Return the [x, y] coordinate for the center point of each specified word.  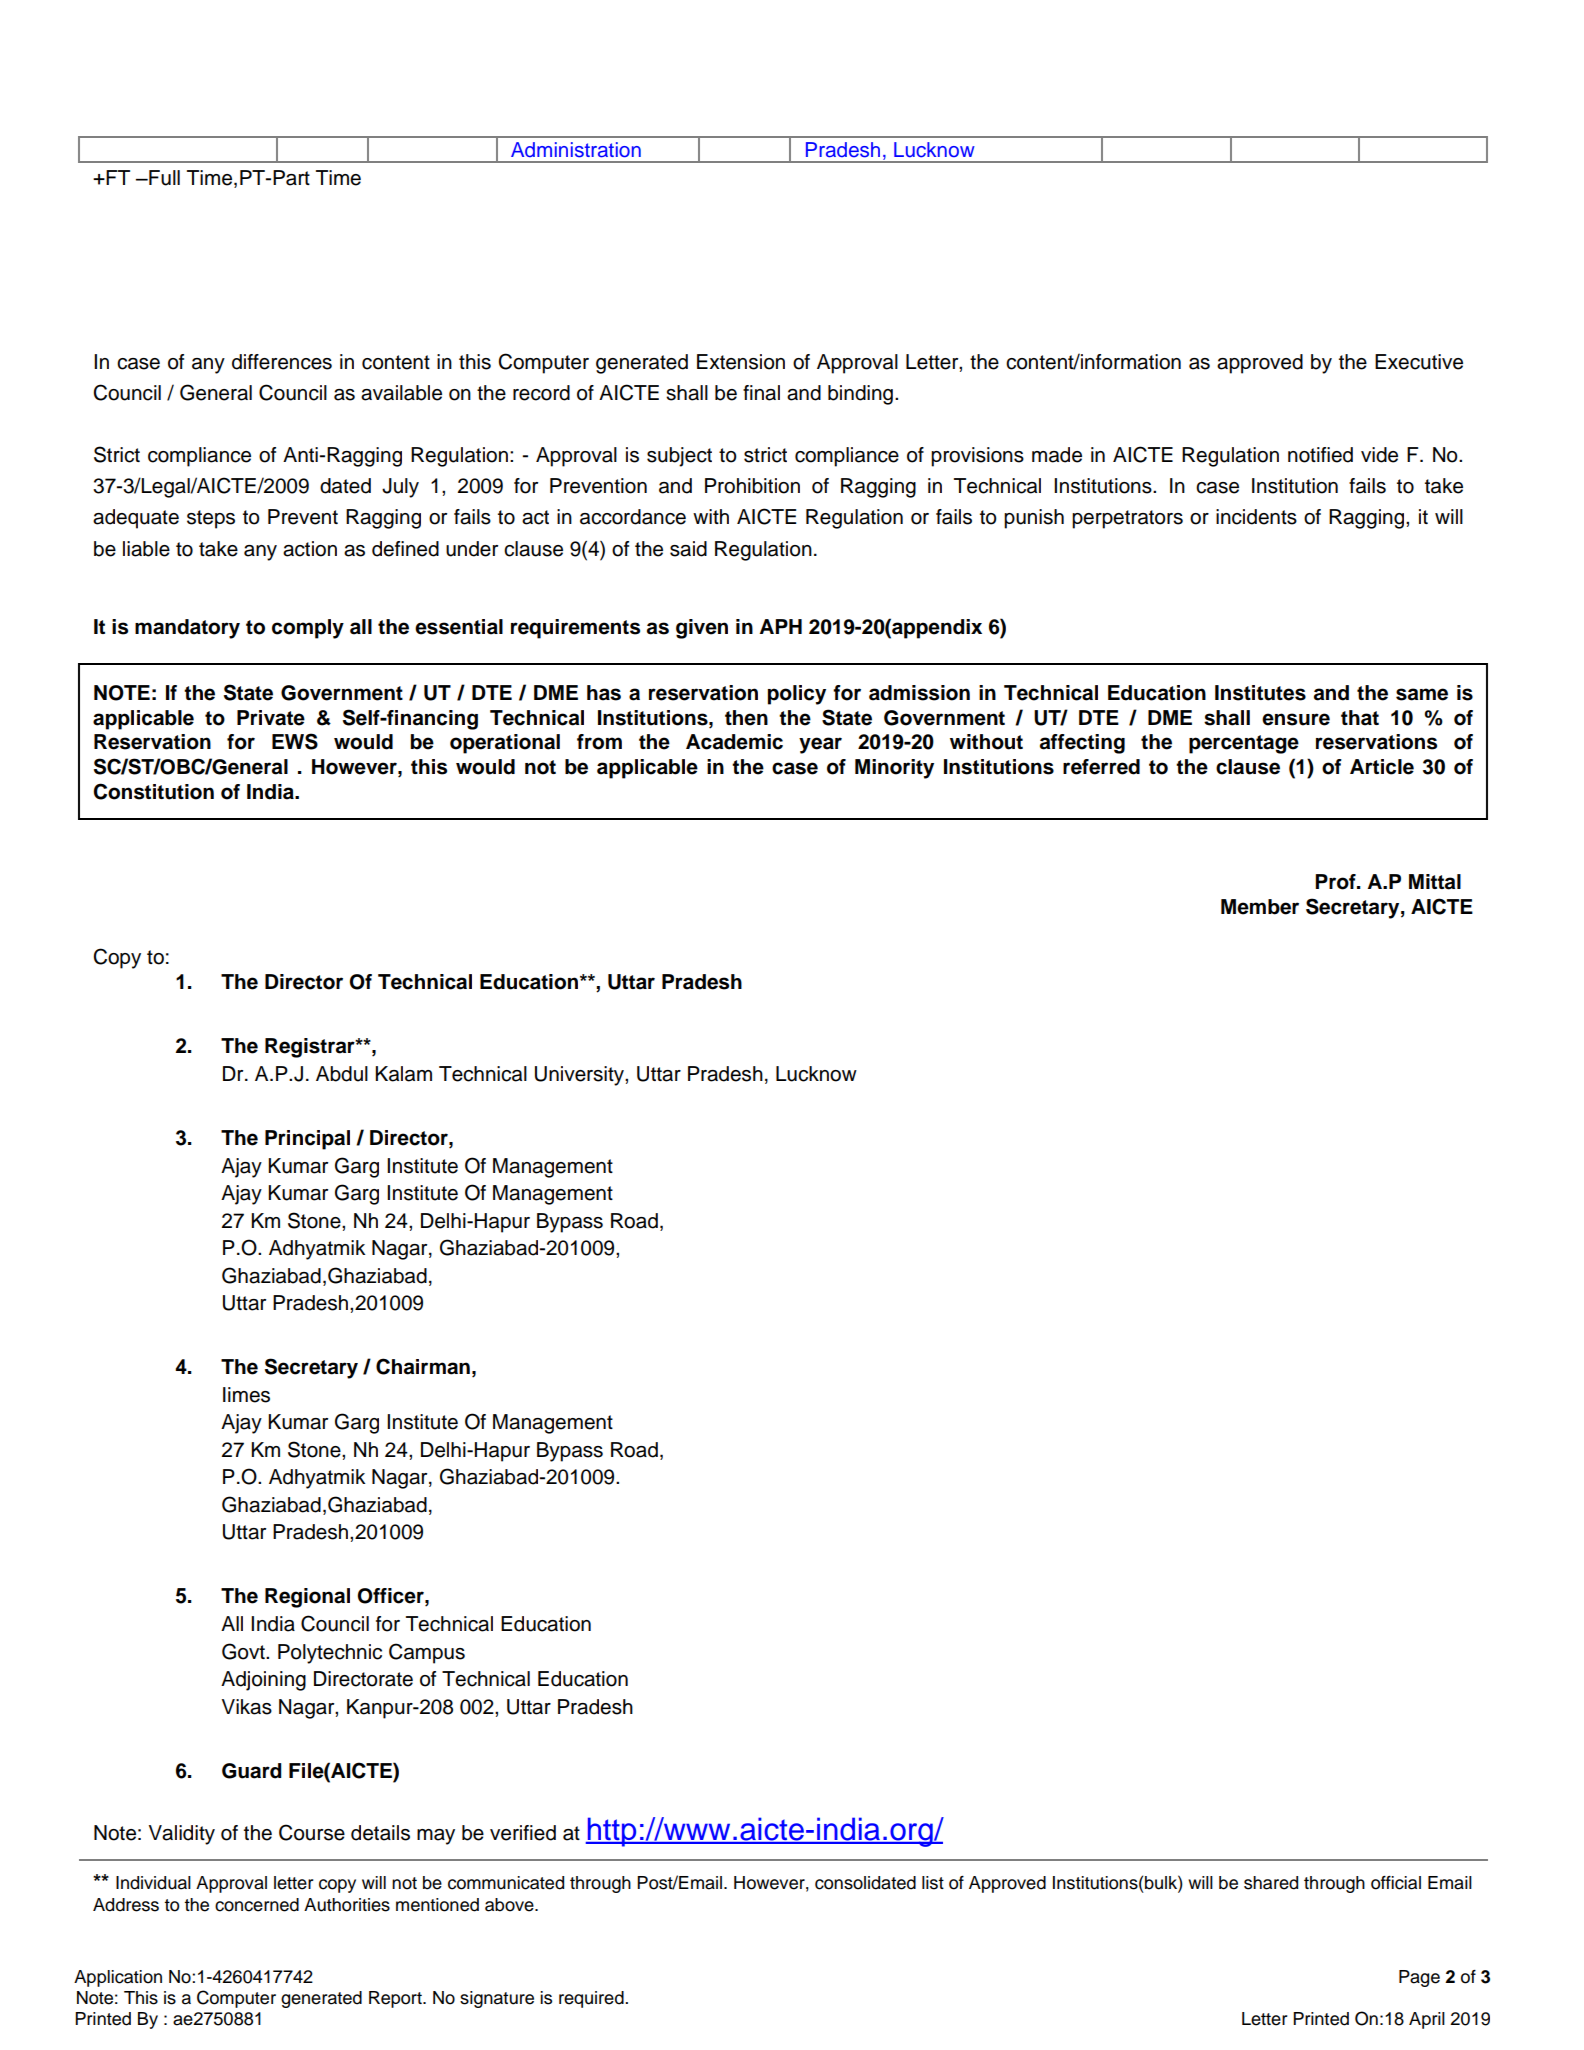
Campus [427, 1653]
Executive [1419, 362]
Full [163, 178]
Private [271, 718]
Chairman [423, 1366]
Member [1260, 907]
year [820, 745]
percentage [1244, 744]
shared [1271, 1883]
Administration [576, 150]
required [592, 1999]
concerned [257, 1905]
